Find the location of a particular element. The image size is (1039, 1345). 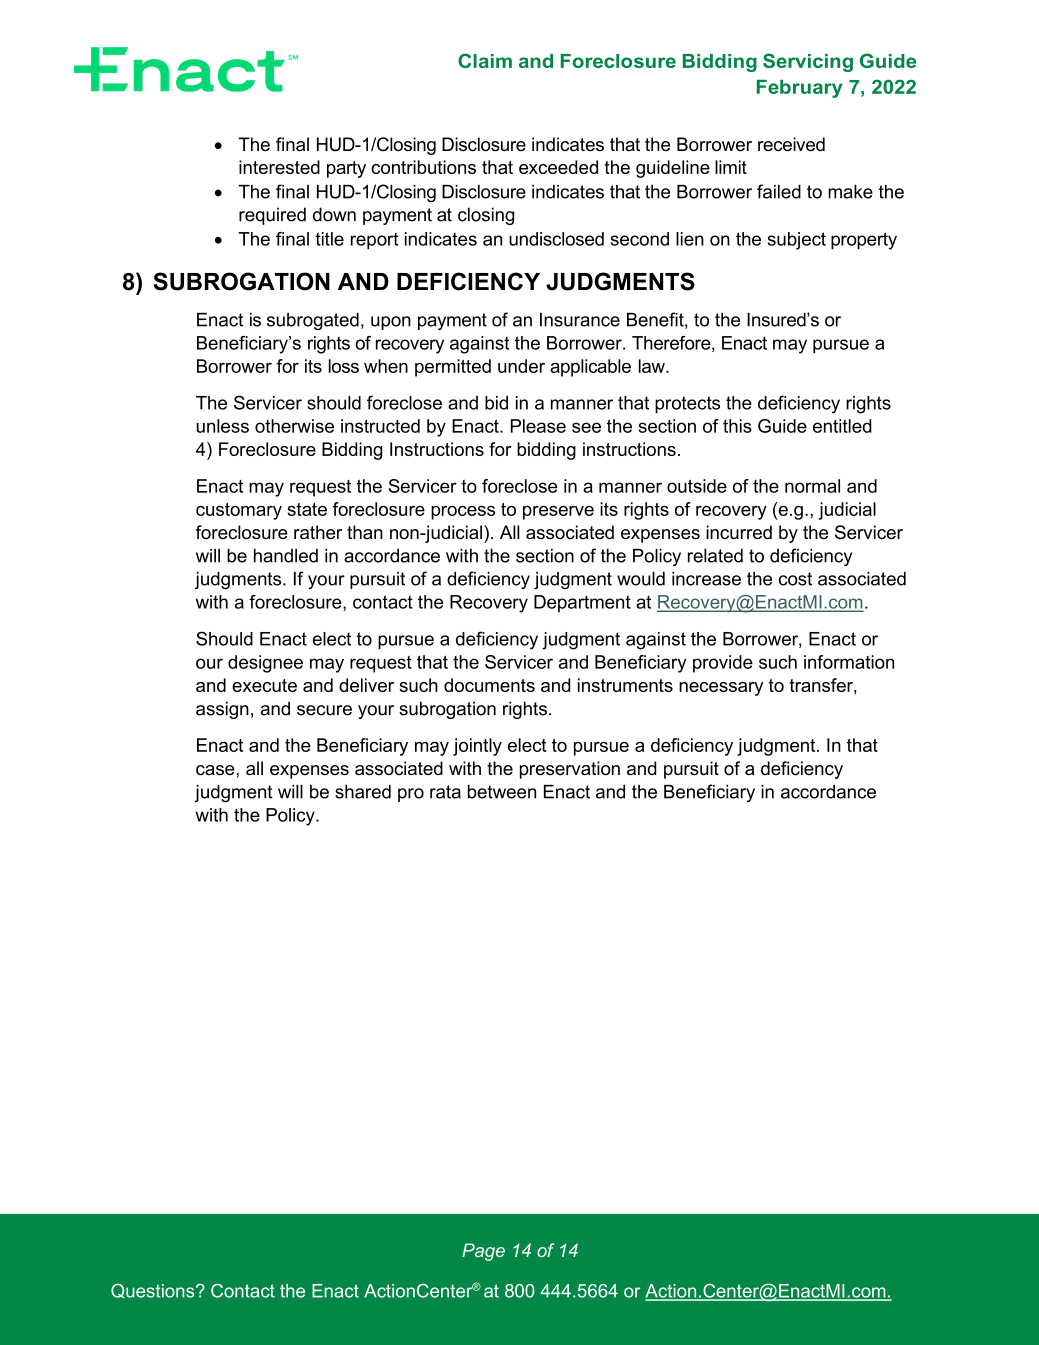

Questions is located at coordinates (154, 1291).
